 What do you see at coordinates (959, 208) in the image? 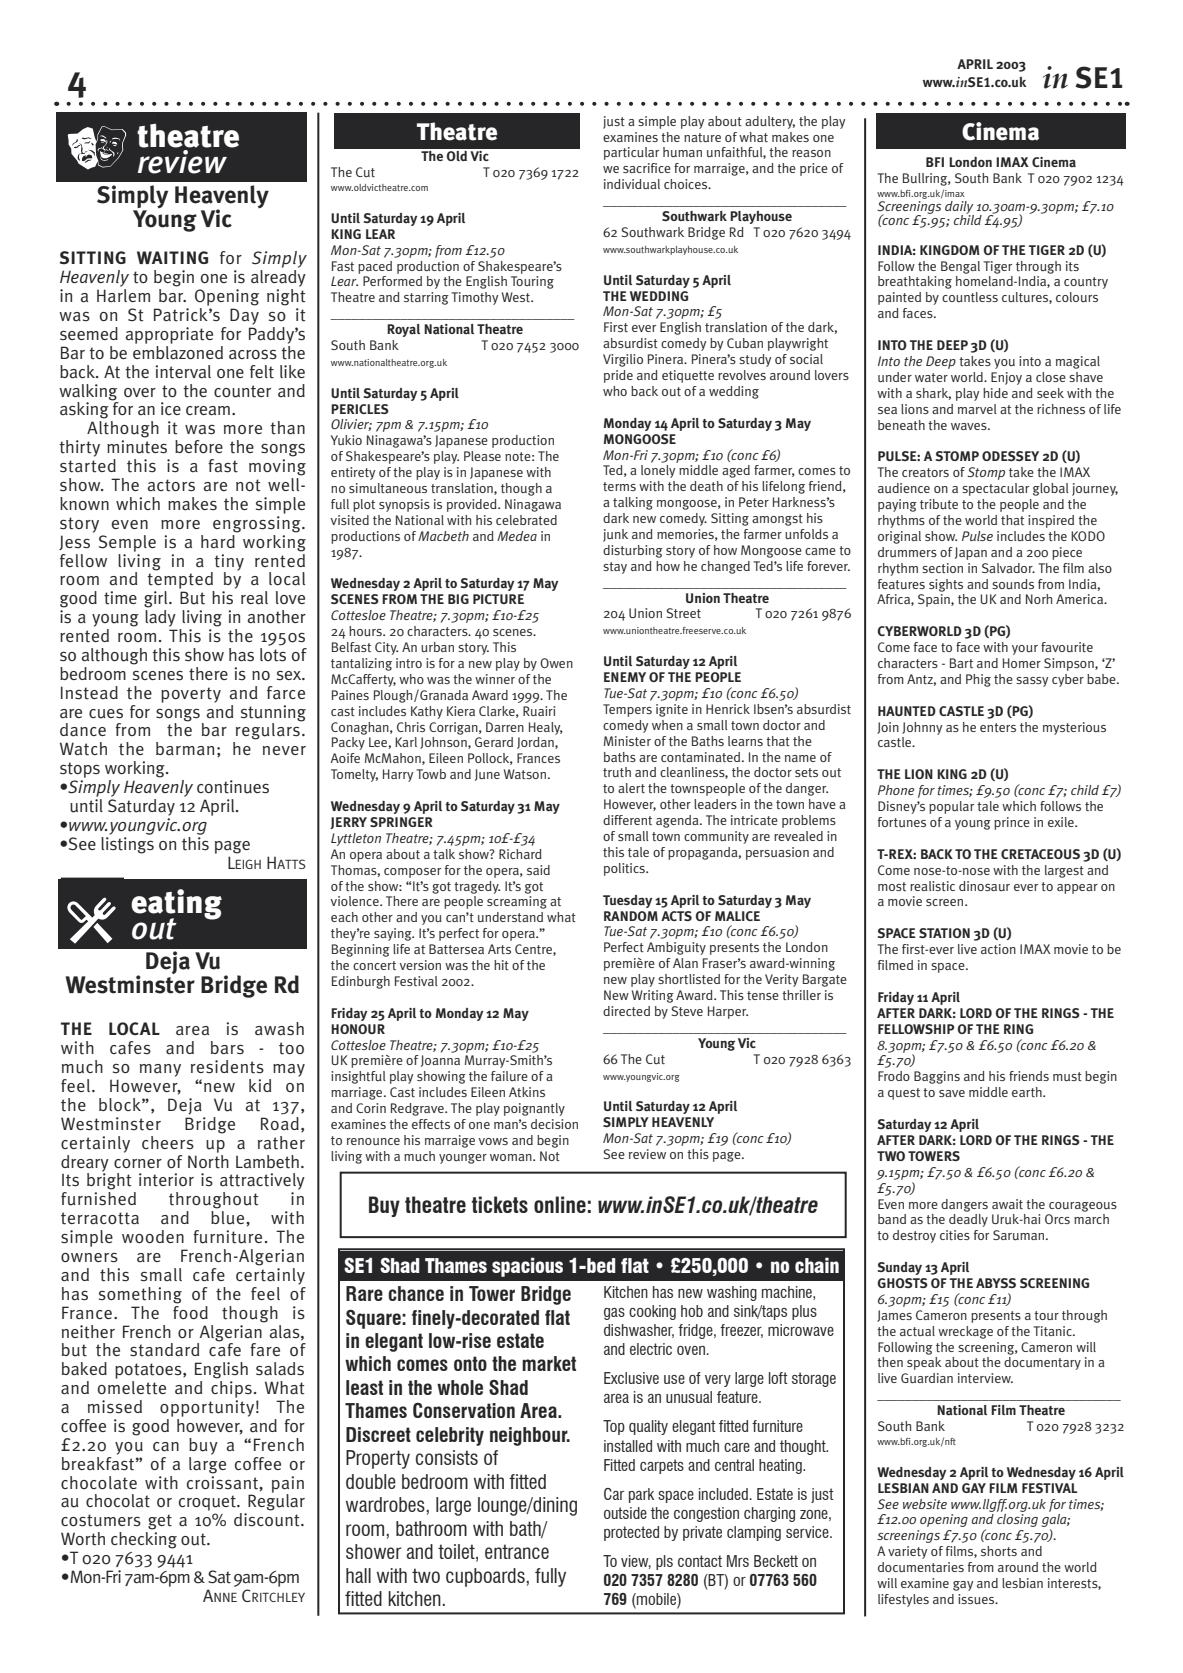
I see `daily` at bounding box center [959, 208].
